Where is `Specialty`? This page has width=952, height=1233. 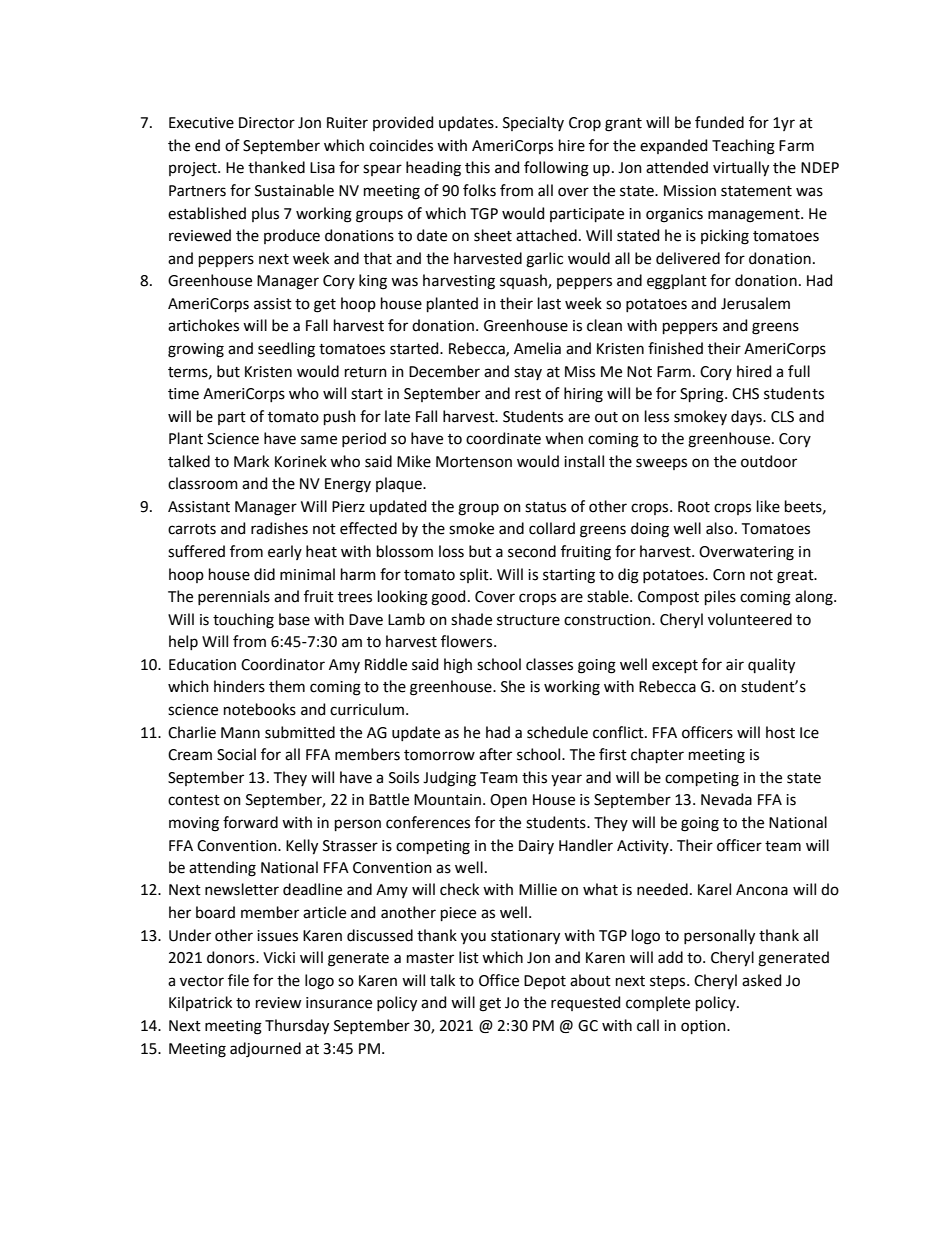 Specialty is located at coordinates (533, 123).
